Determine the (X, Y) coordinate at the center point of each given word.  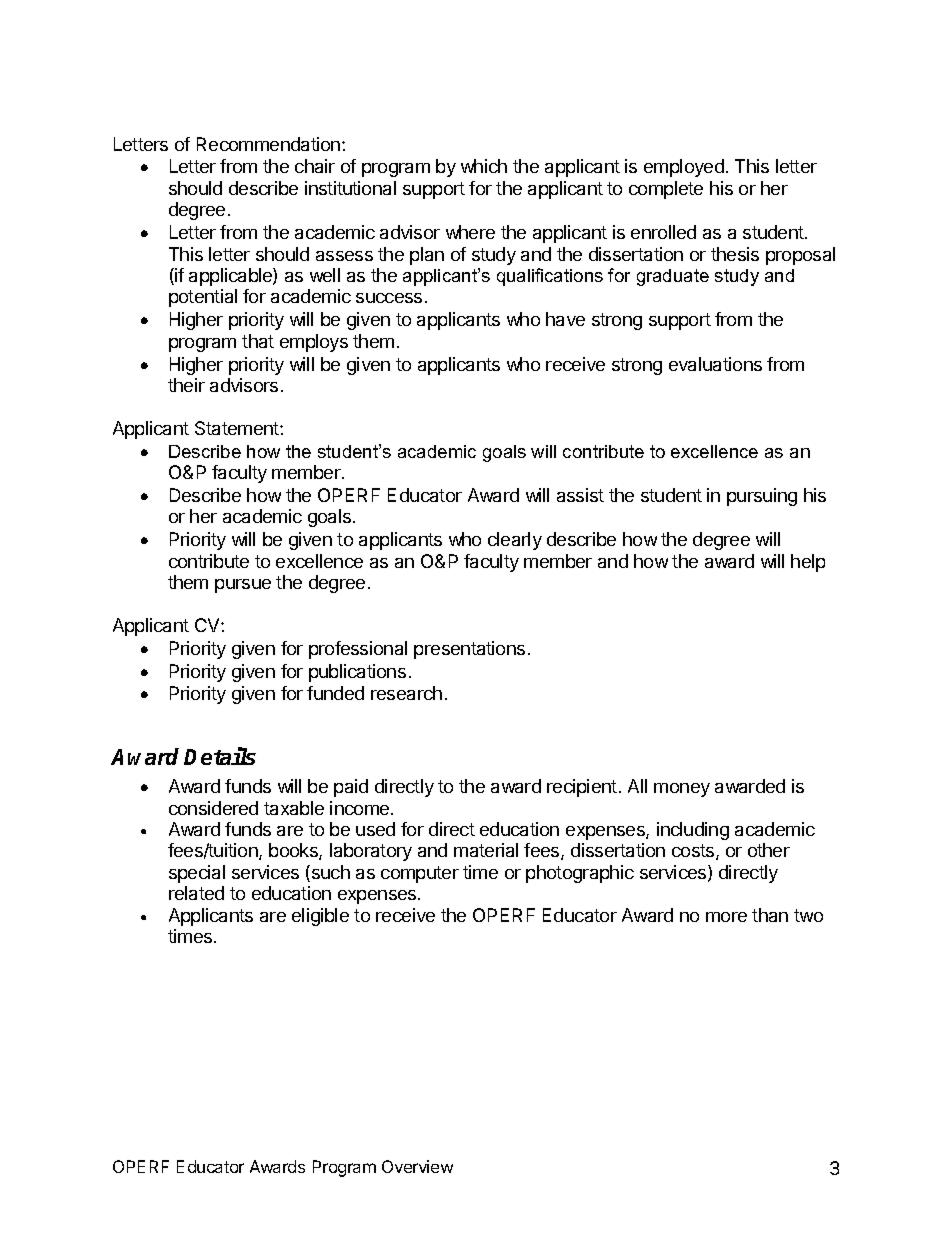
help (808, 563)
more (726, 917)
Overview (417, 1166)
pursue (243, 586)
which (484, 166)
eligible (320, 917)
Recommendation (270, 144)
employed (684, 168)
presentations (469, 650)
